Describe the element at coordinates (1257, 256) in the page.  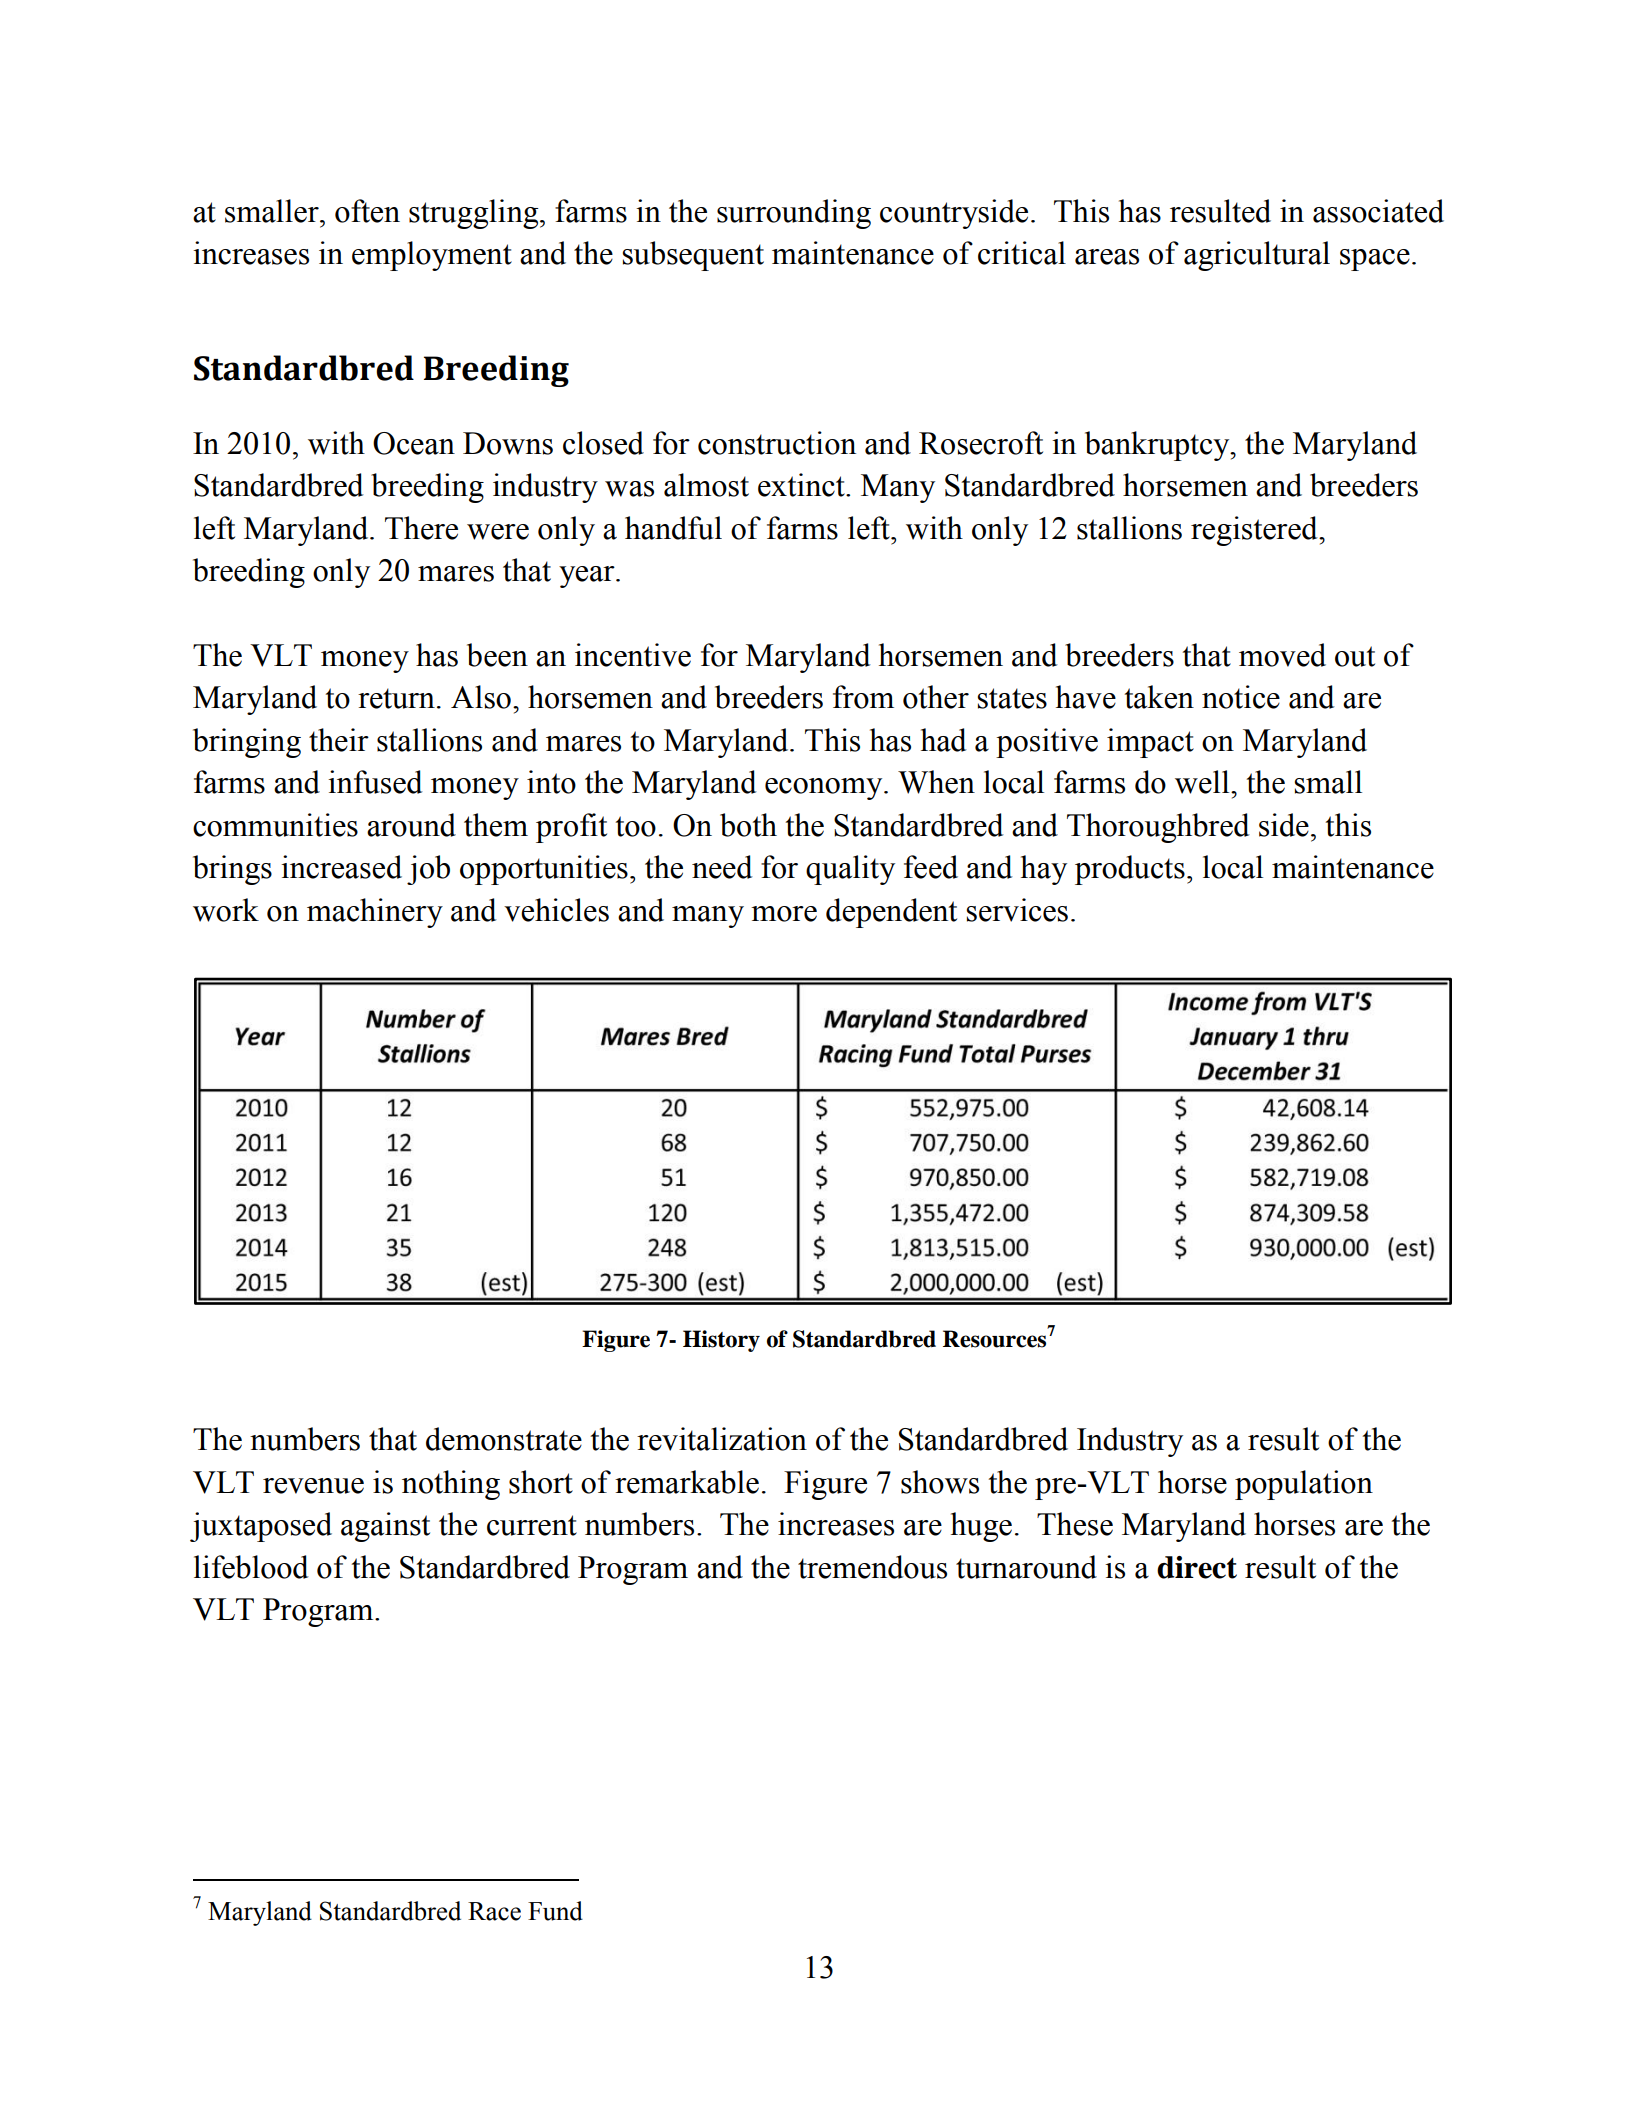
I see `agricultural` at that location.
